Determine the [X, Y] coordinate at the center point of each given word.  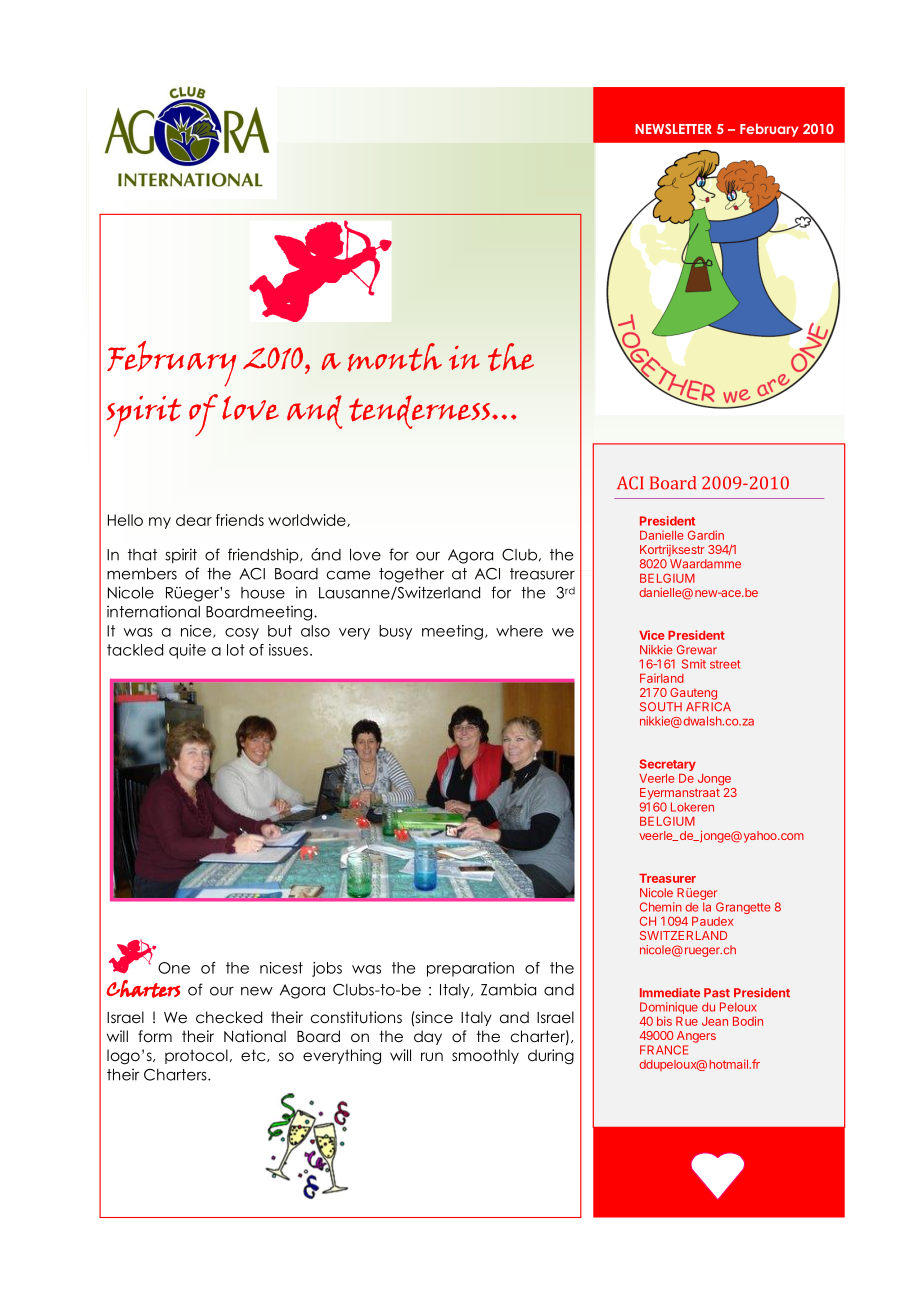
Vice [652, 635]
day [428, 1037]
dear [194, 520]
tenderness [419, 412]
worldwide [308, 520]
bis [664, 1021]
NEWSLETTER [673, 129]
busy [395, 632]
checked [229, 1017]
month [394, 357]
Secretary [667, 765]
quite [187, 651]
